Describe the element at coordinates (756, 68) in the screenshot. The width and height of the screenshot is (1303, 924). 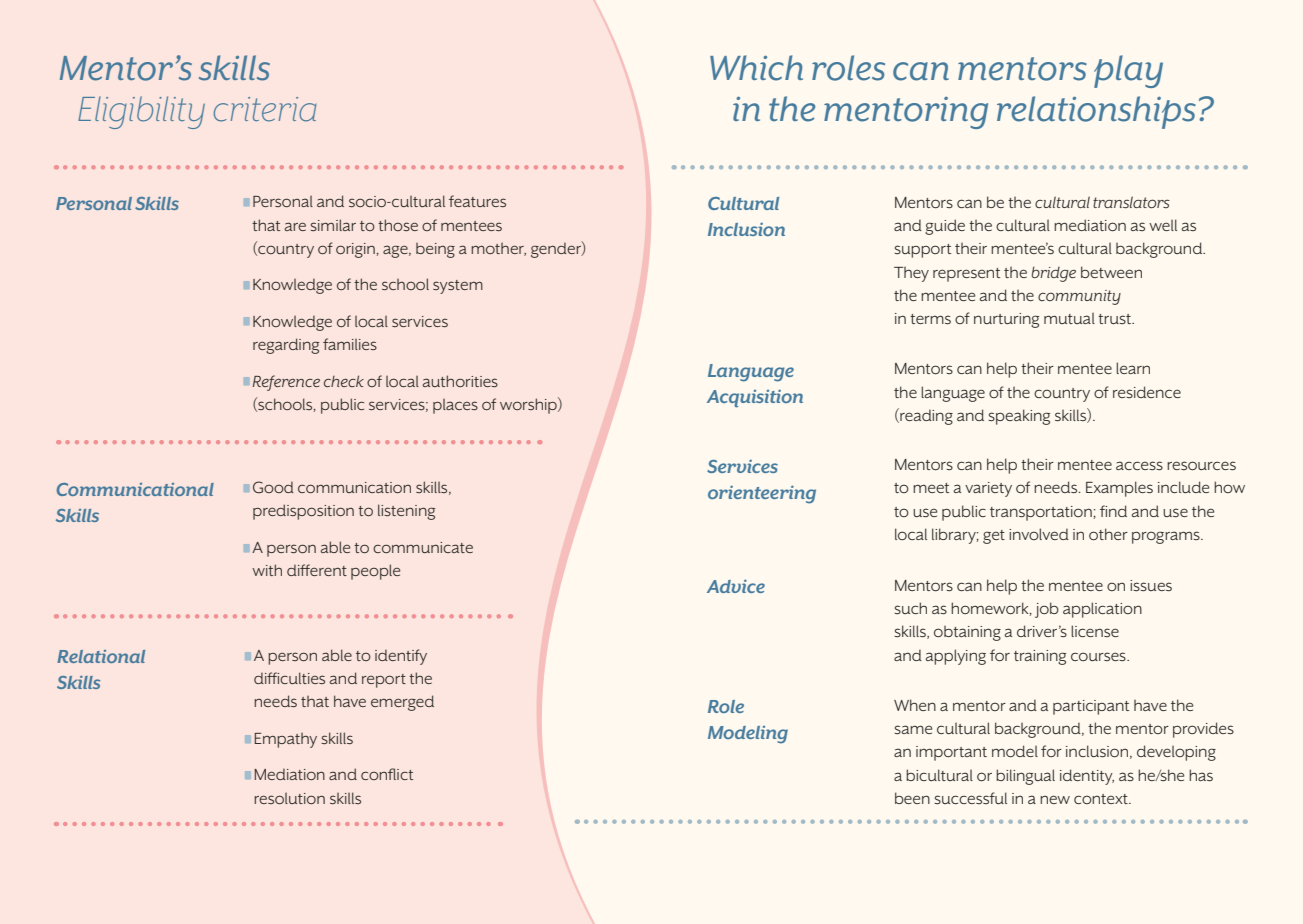
I see `Which` at that location.
